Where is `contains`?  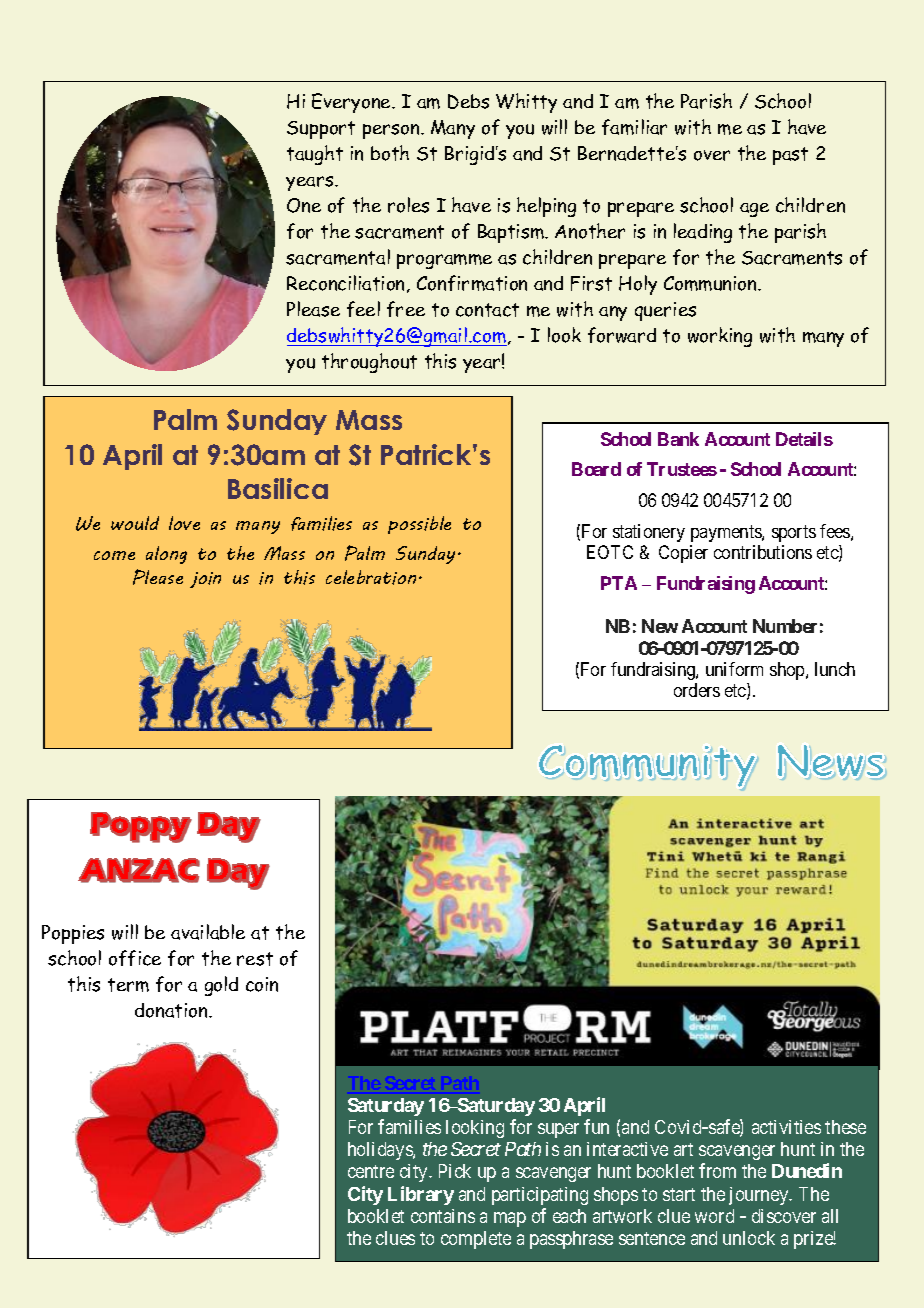 contains is located at coordinates (443, 1216).
